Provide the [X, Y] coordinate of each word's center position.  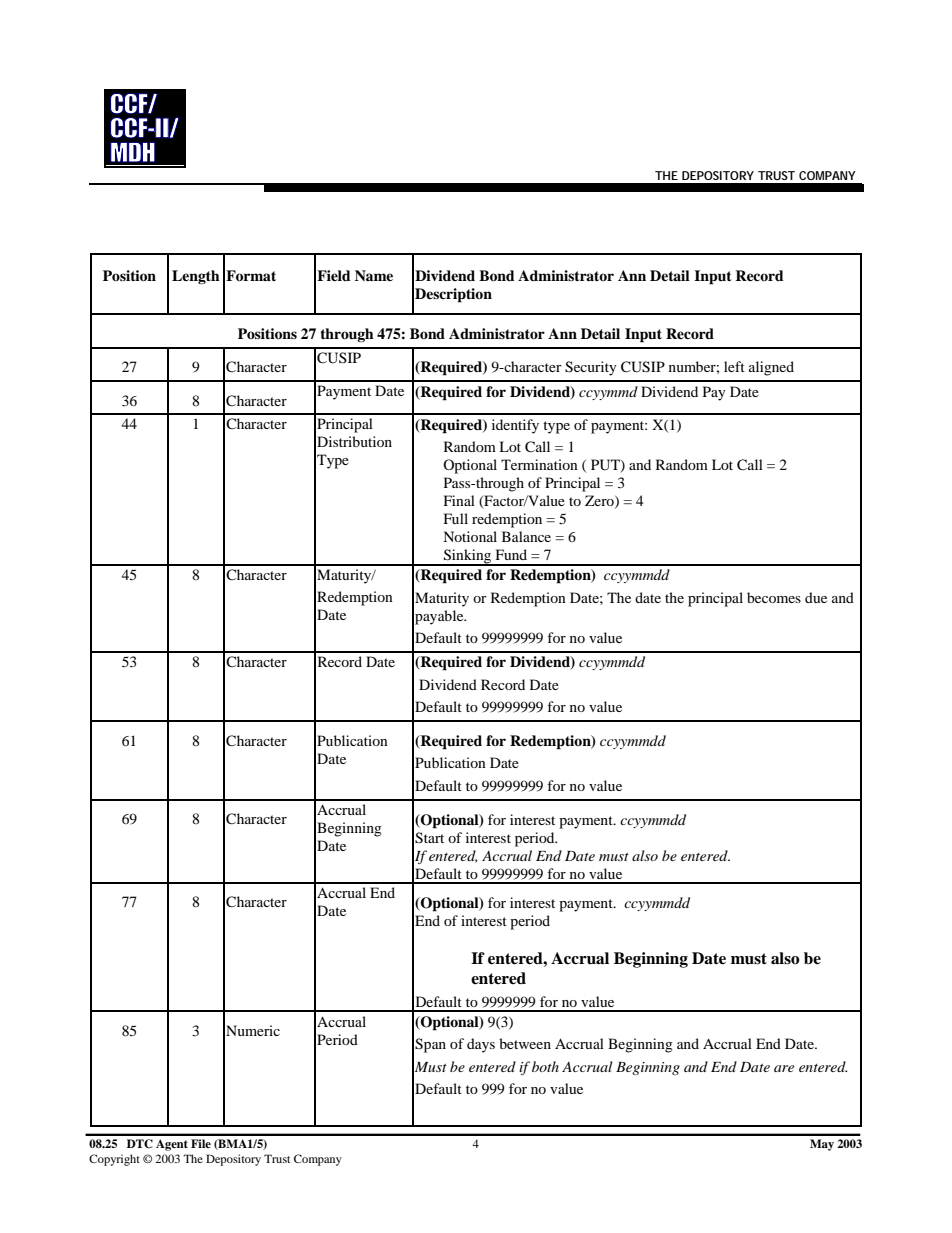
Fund [511, 554]
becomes [774, 597]
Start [429, 838]
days [481, 1045]
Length [196, 277]
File [201, 1143]
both [545, 1066]
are [784, 1068]
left [734, 366]
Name [374, 275]
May [822, 1145]
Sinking [468, 557]
